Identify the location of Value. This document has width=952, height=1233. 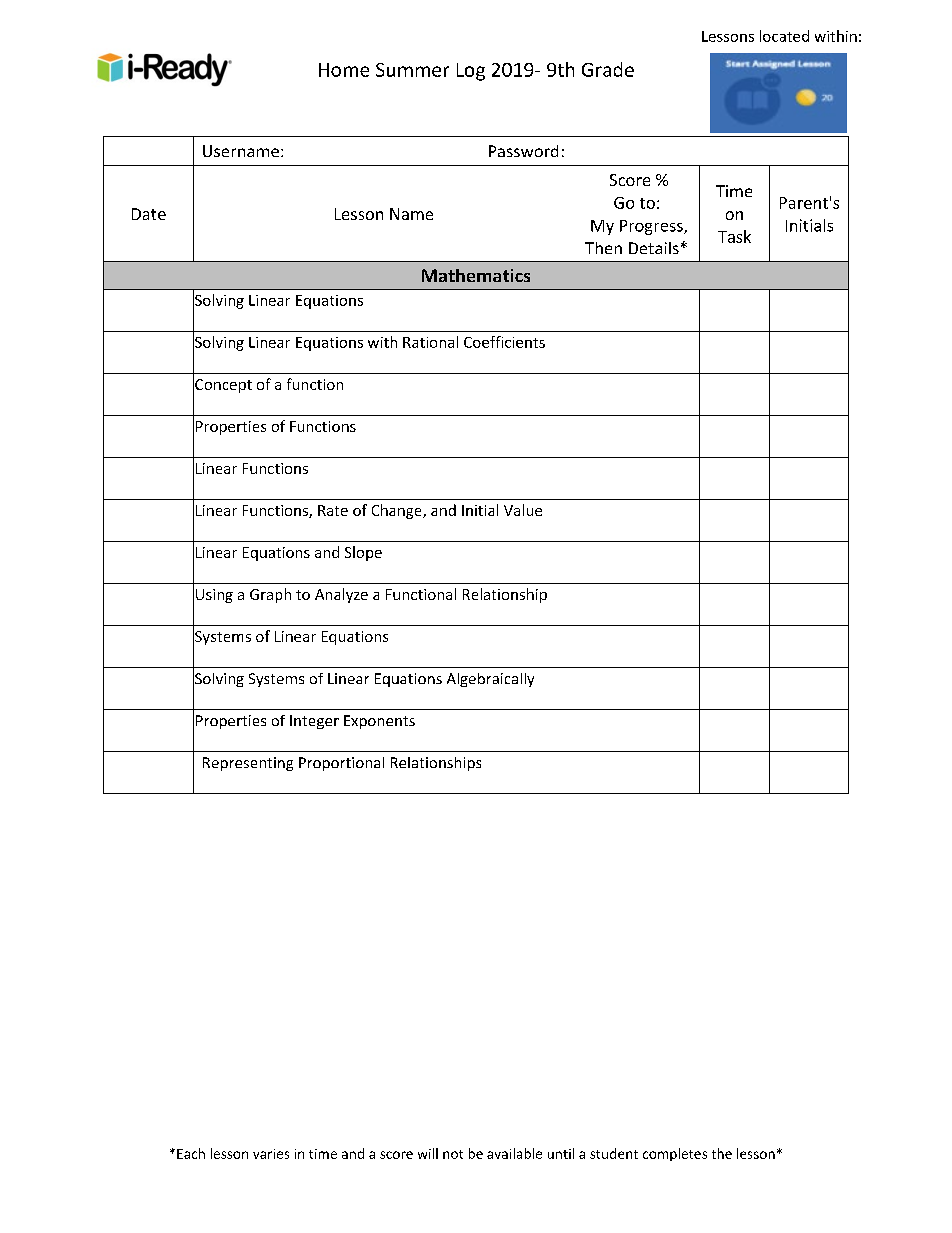
(523, 510).
